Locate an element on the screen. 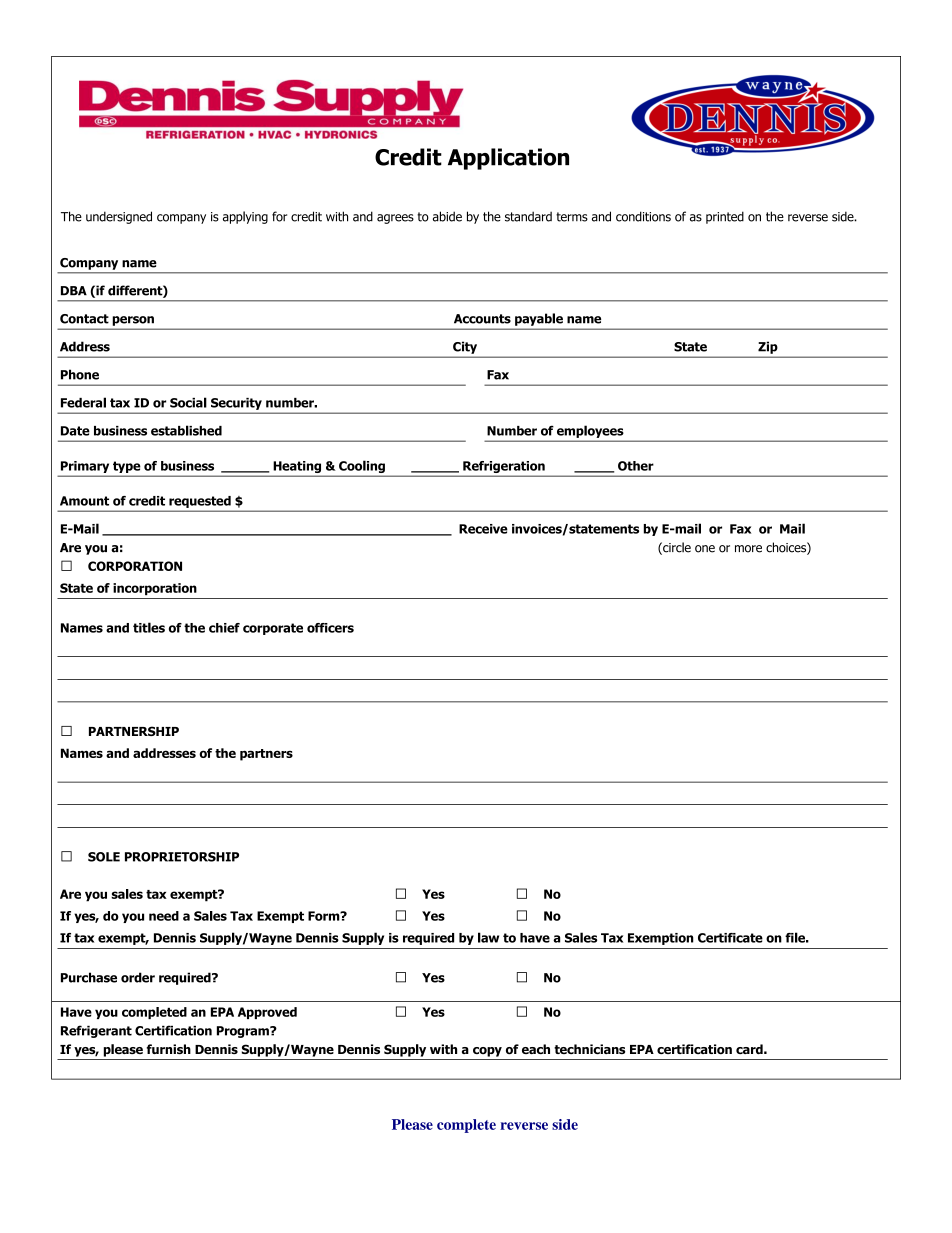  titles is located at coordinates (149, 627).
